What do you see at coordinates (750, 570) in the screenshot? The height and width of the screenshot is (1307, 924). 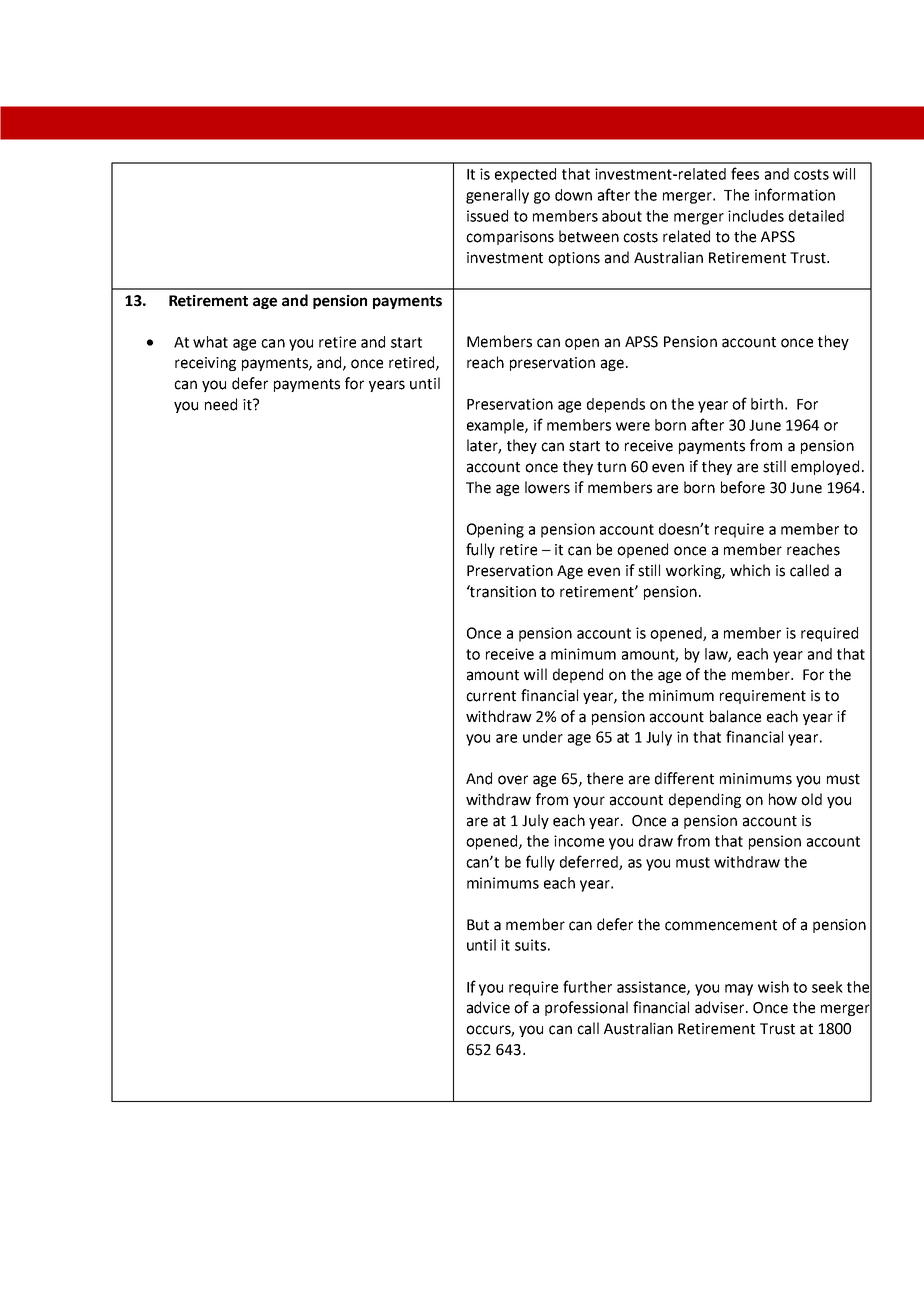 I see `which` at bounding box center [750, 570].
